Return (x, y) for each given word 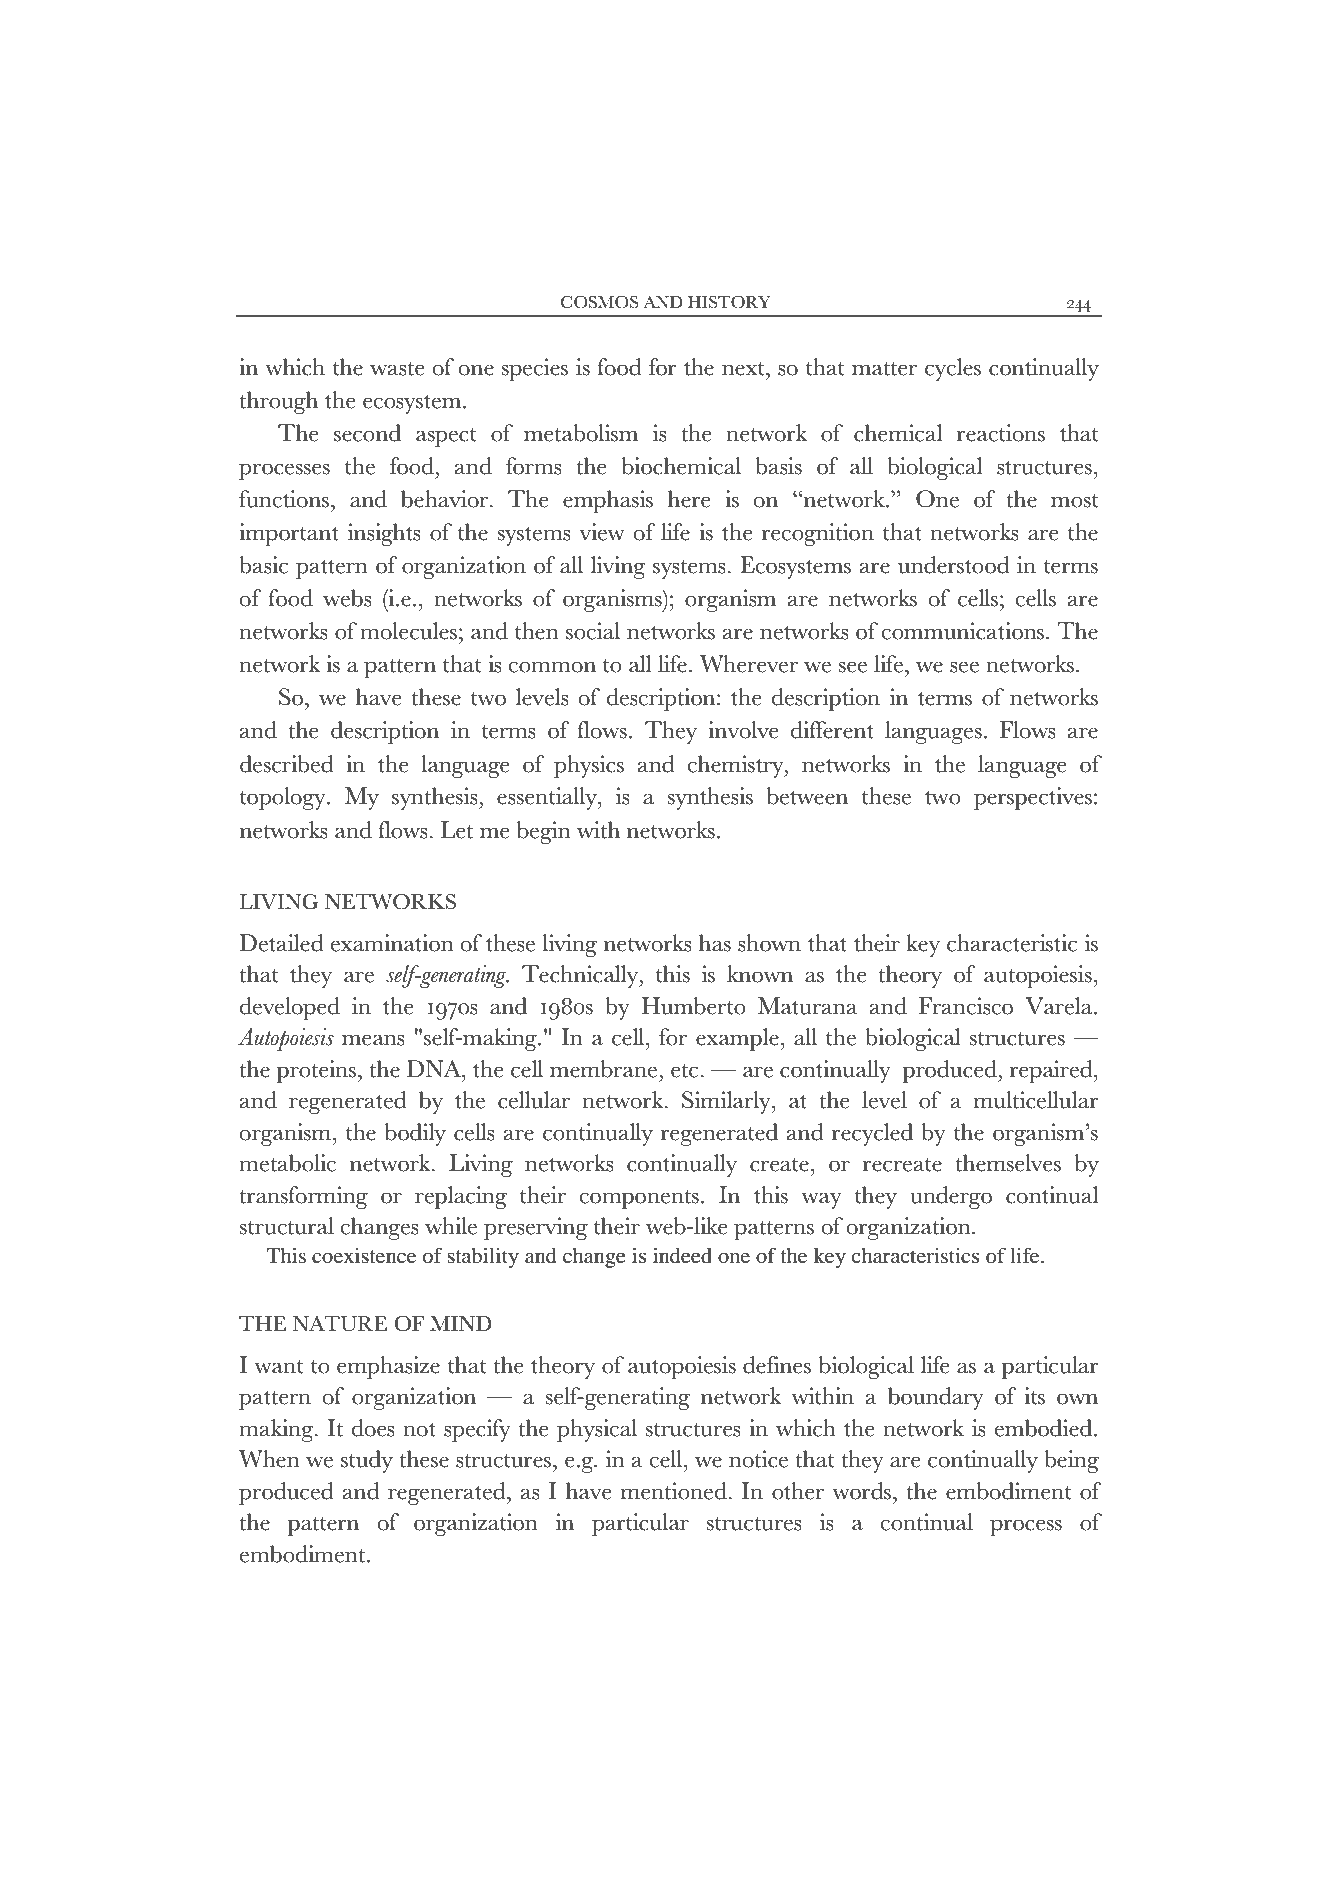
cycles (953, 369)
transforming (303, 1197)
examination (392, 943)
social (593, 631)
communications (964, 631)
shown (769, 943)
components (639, 1199)
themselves (1008, 1163)
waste (397, 369)
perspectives (1033, 798)
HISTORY (729, 302)
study (367, 1461)
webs (347, 598)
